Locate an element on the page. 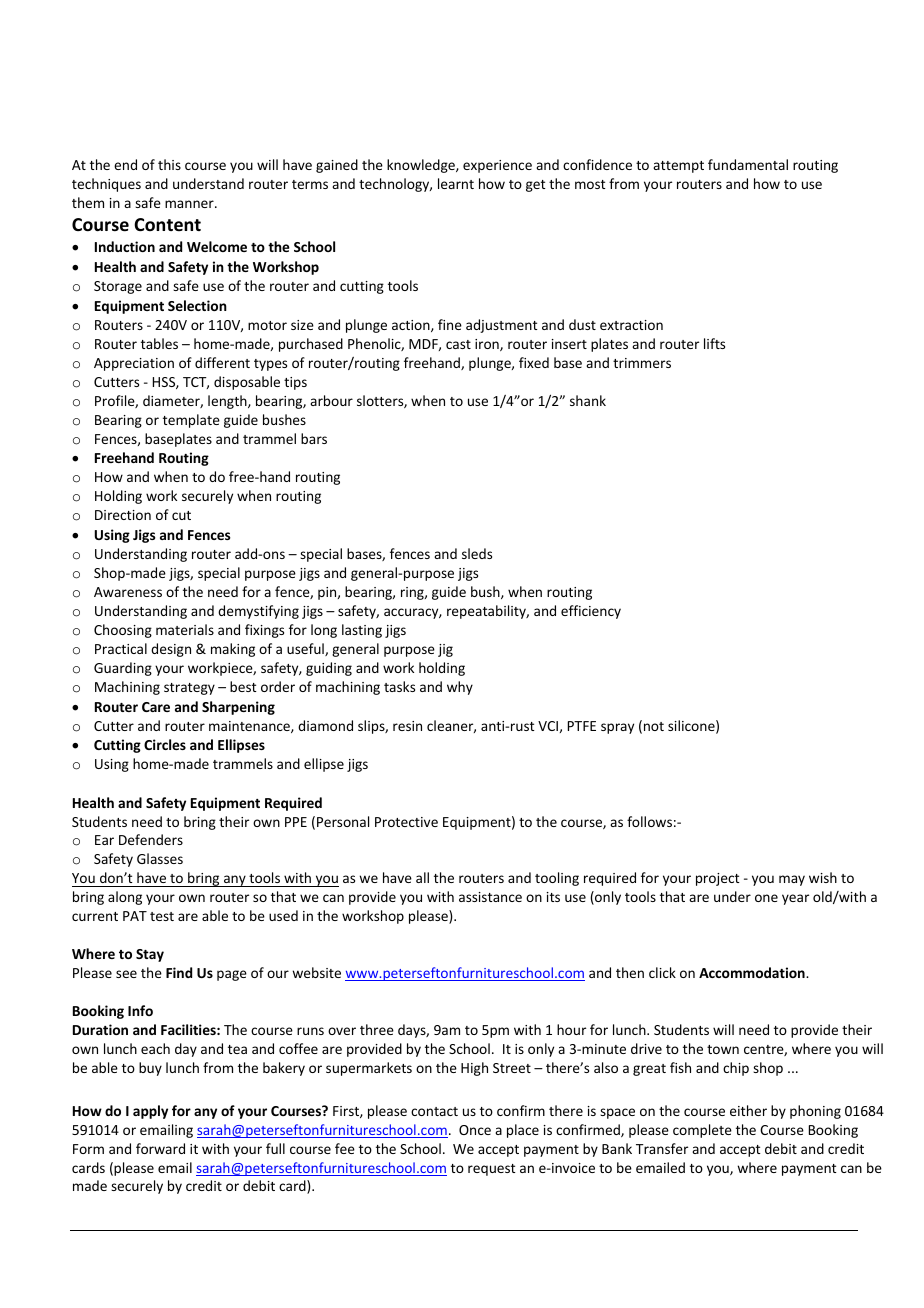 This document has height=1308, width=924. this is located at coordinates (169, 164).
